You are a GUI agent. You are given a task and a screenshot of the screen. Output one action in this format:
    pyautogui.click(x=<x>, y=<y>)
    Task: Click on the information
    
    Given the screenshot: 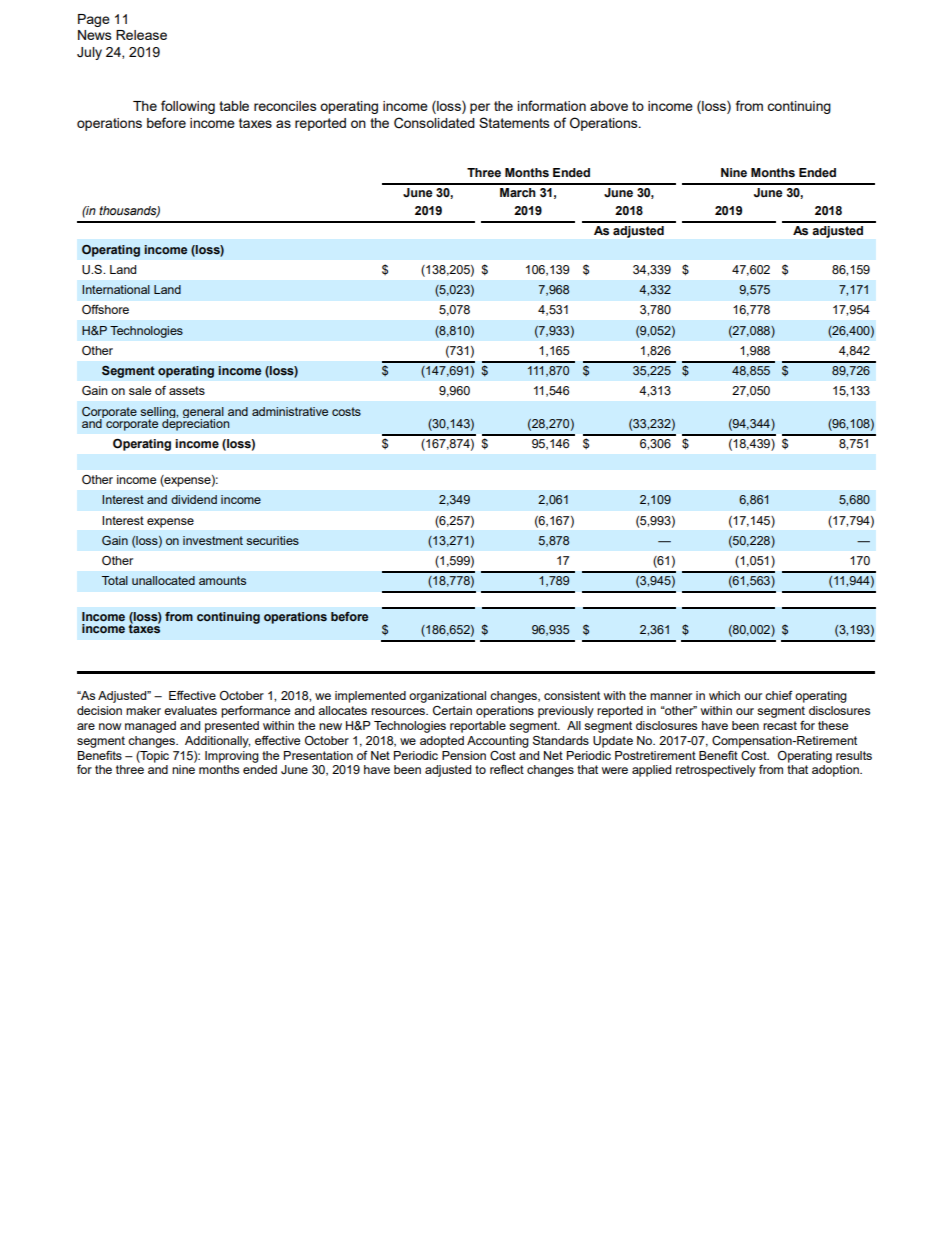 What is the action you would take?
    pyautogui.click(x=552, y=105)
